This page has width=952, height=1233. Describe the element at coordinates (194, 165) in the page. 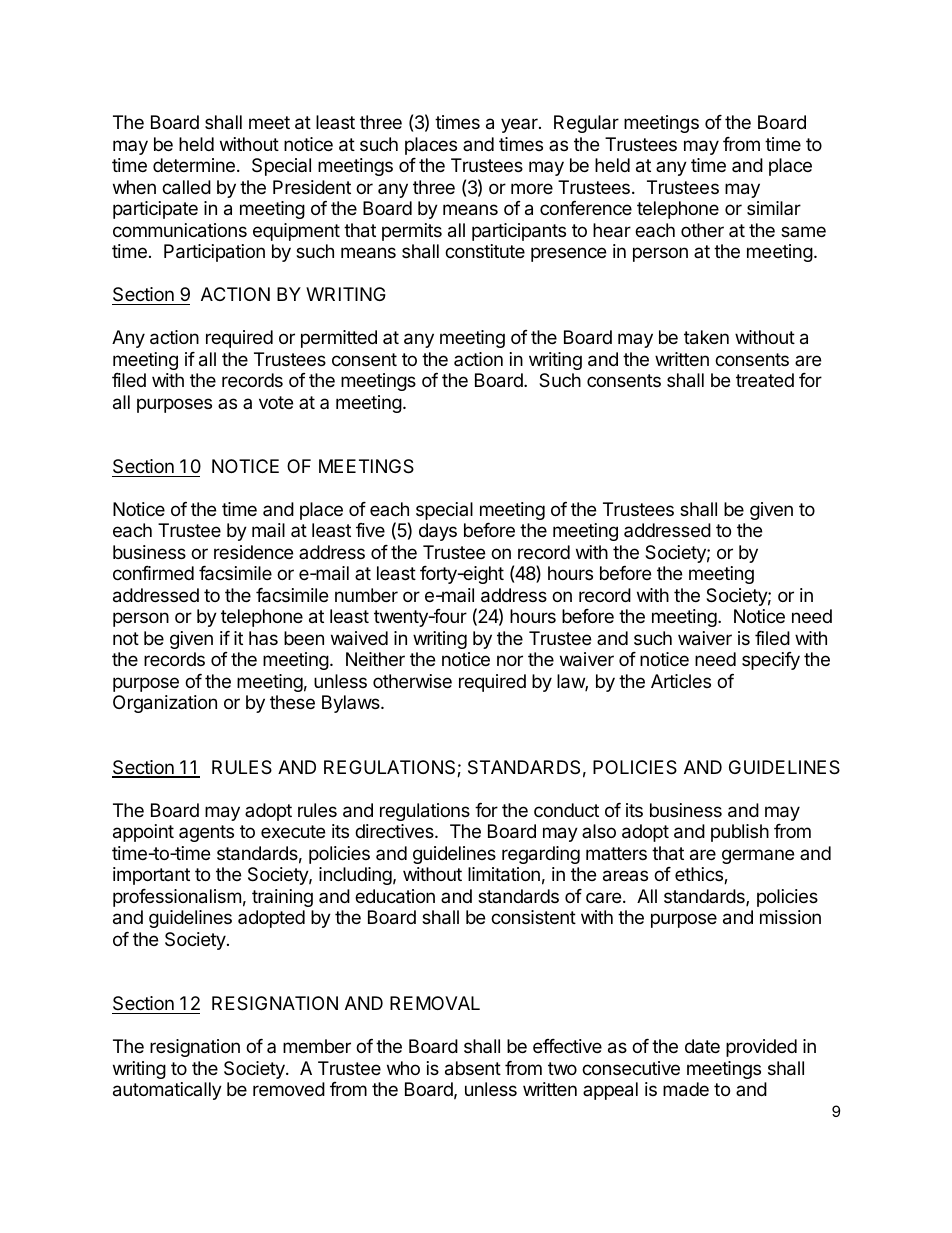

I see `determine` at that location.
